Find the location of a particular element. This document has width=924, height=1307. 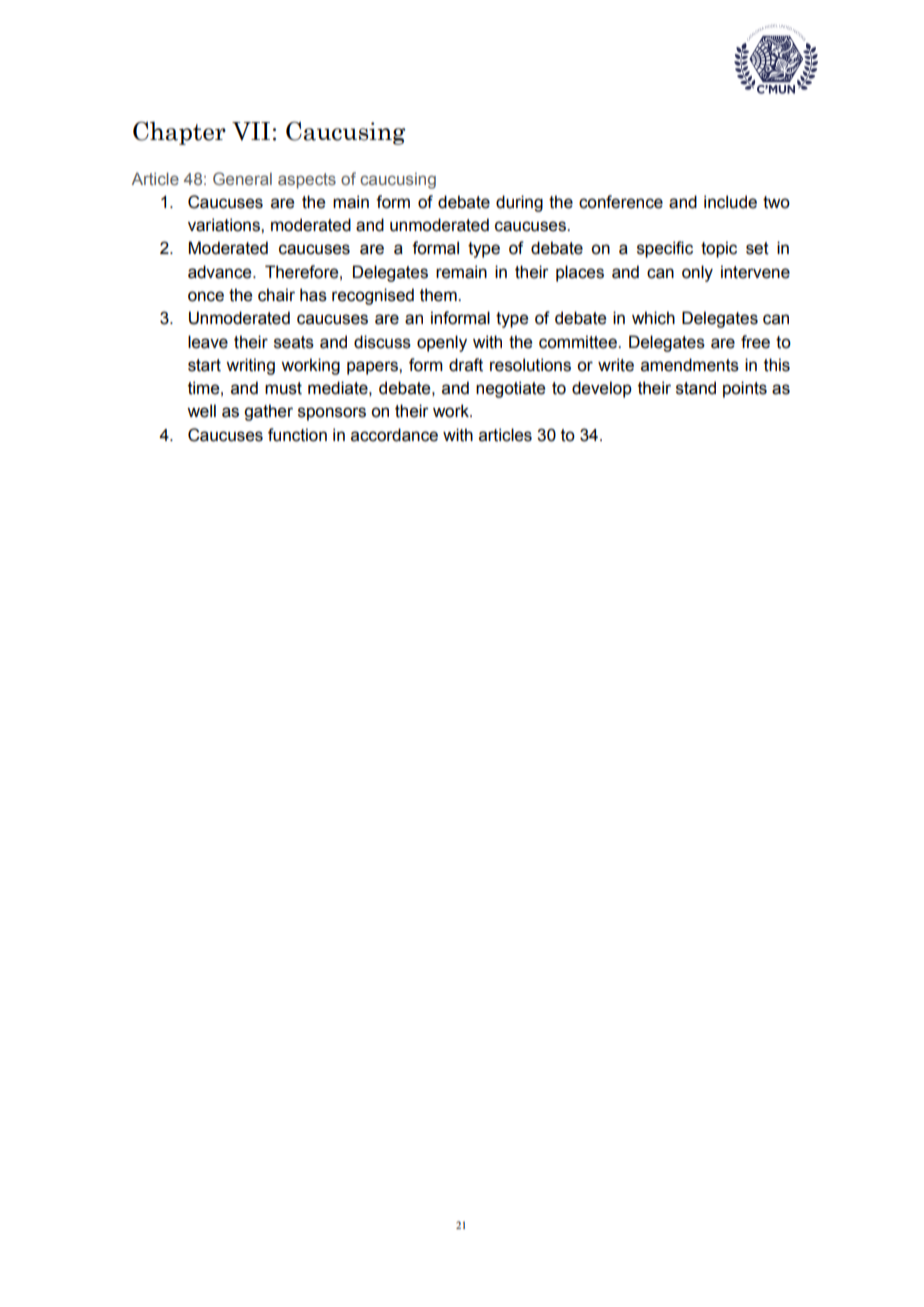

gather is located at coordinates (268, 412).
